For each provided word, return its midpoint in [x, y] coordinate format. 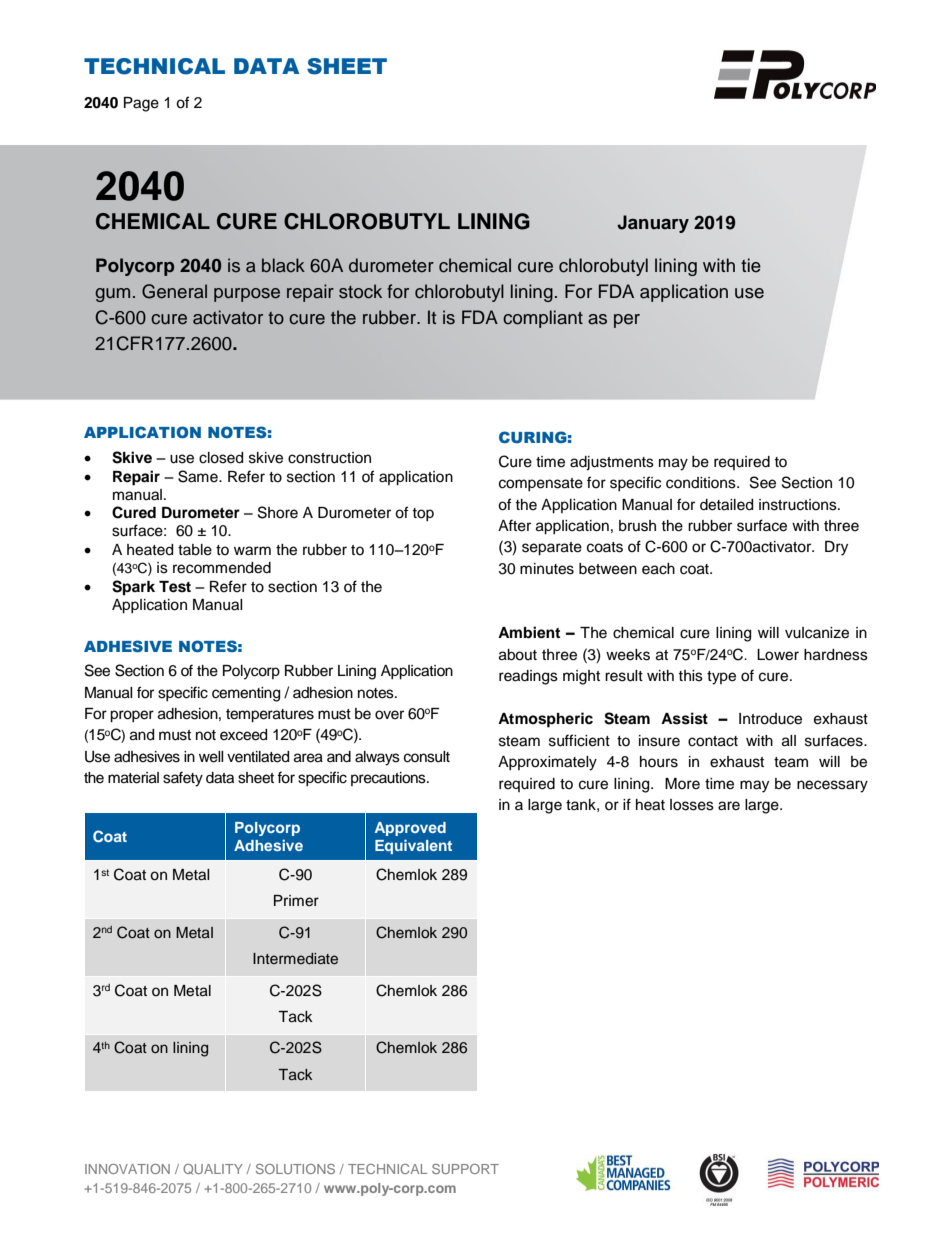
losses [692, 805]
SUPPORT [465, 1169]
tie [751, 265]
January [653, 224]
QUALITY [213, 1169]
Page [141, 104]
